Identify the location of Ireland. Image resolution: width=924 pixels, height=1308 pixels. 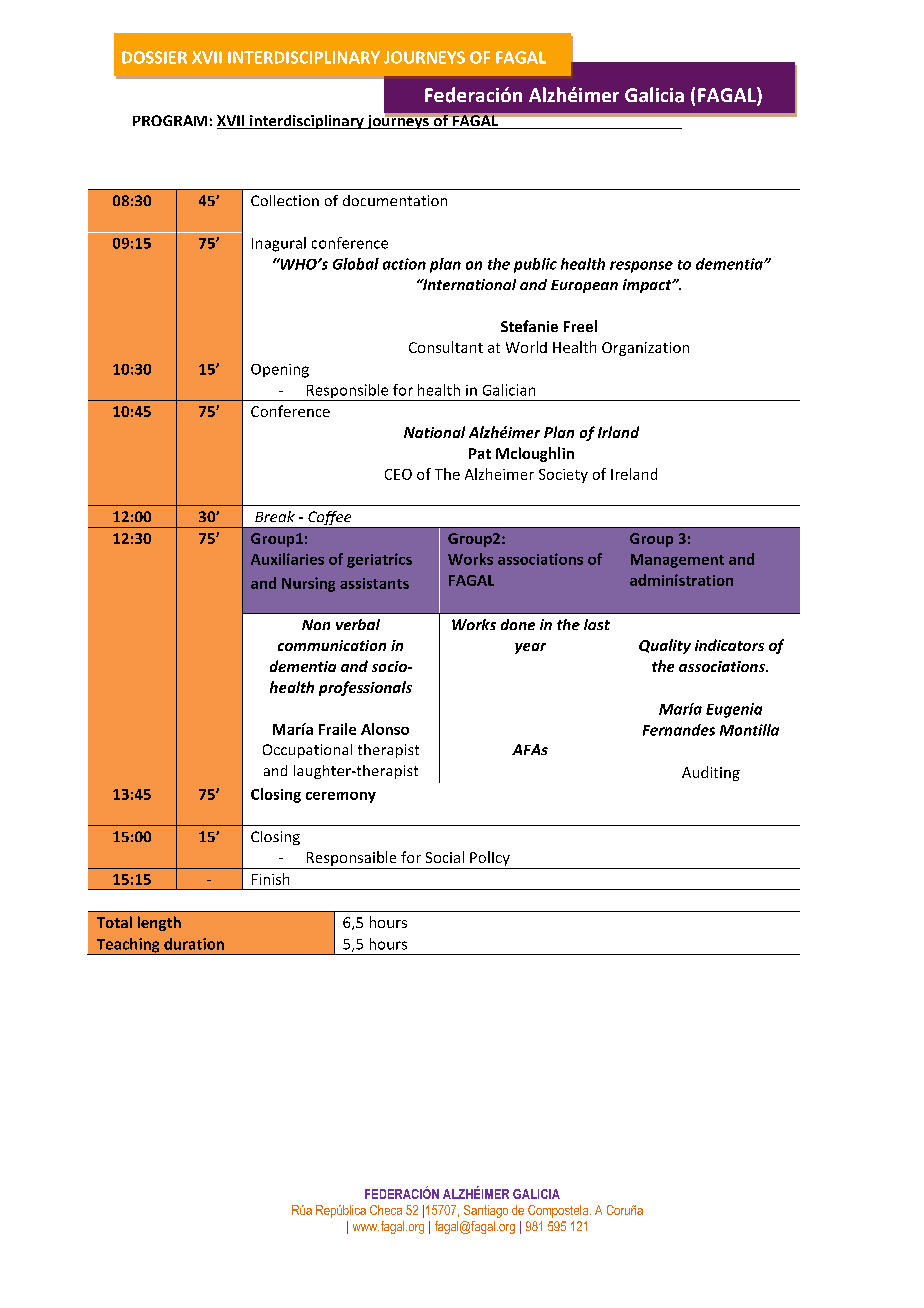
(634, 474).
